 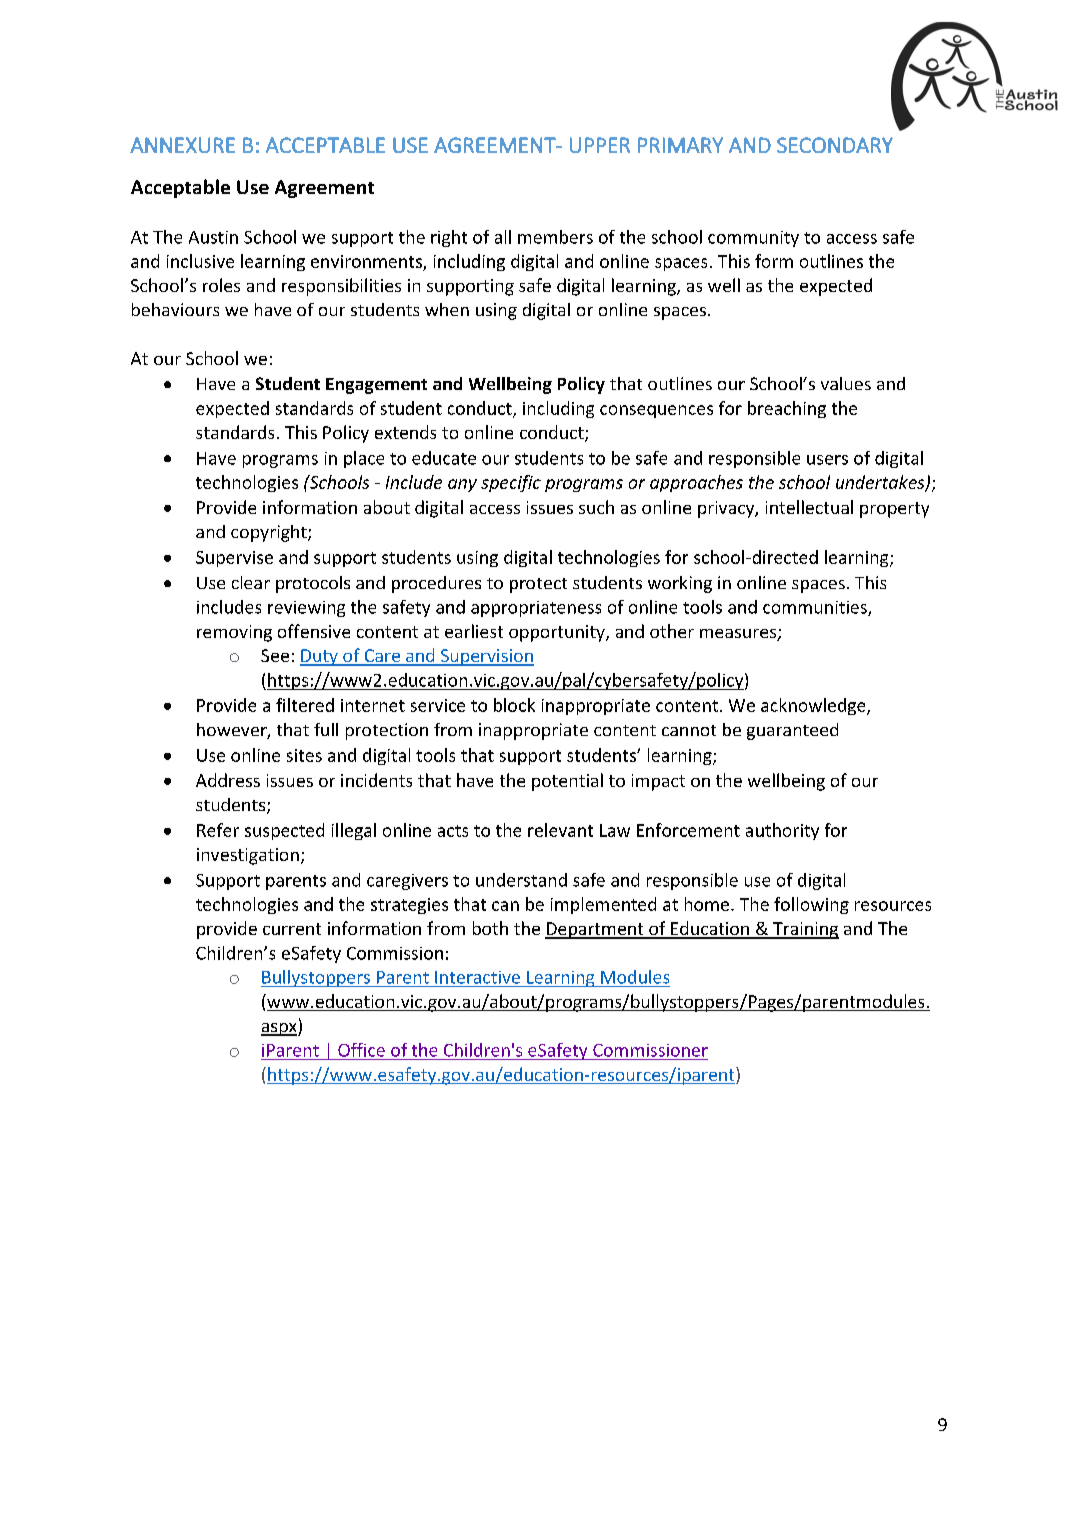 What do you see at coordinates (656, 411) in the document?
I see `consequences` at bounding box center [656, 411].
